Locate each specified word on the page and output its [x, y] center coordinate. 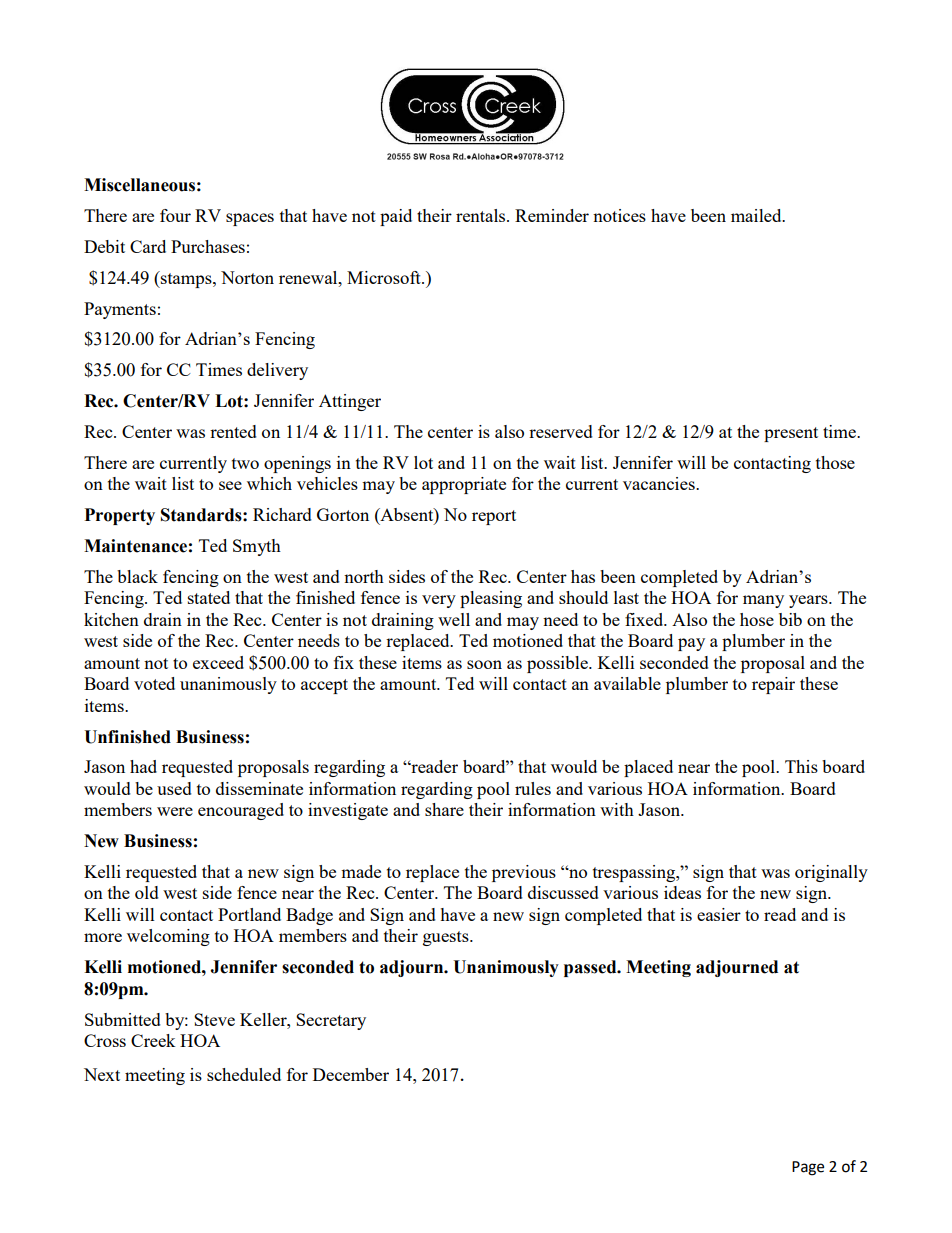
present [791, 434]
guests [447, 938]
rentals [482, 215]
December [351, 1074]
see [230, 485]
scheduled [244, 1074]
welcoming [168, 937]
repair [773, 685]
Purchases [208, 246]
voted [154, 683]
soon [484, 664]
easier [719, 914]
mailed [757, 215]
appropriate [464, 485]
